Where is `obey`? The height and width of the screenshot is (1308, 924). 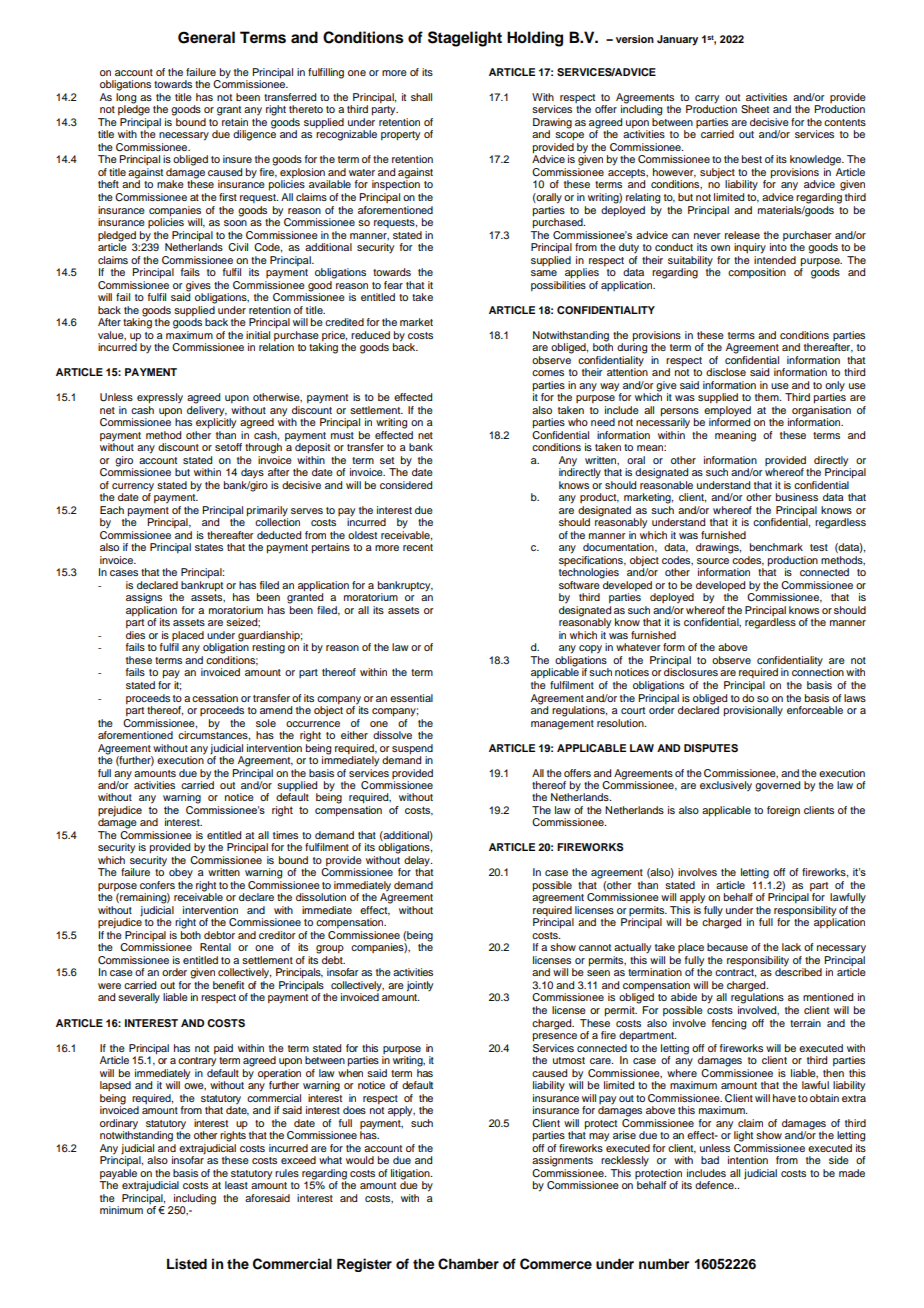
obey is located at coordinates (181, 873).
